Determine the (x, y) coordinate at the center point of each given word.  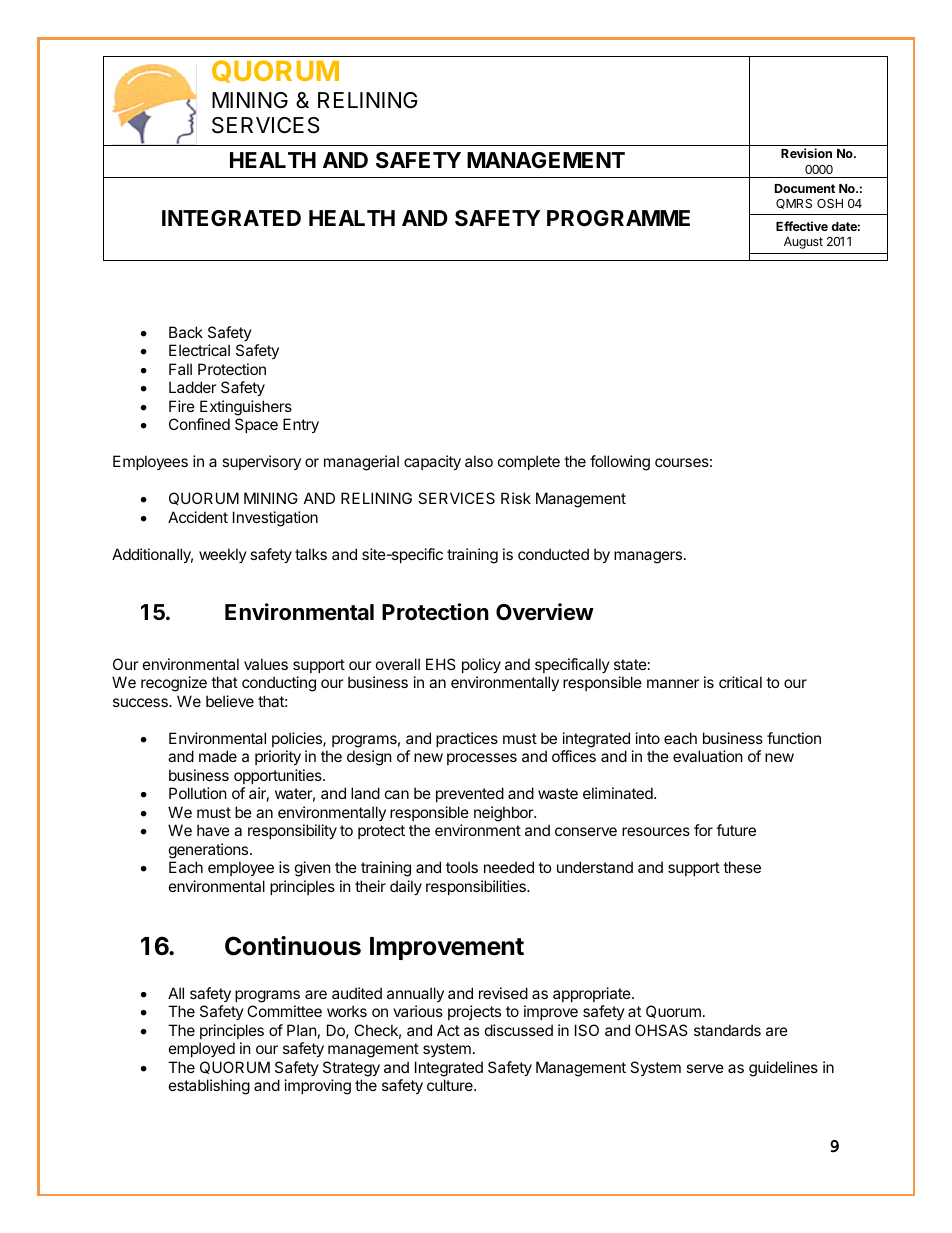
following (620, 463)
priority (278, 757)
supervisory (261, 462)
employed (202, 1049)
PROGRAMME (618, 218)
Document (805, 188)
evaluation (708, 756)
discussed (519, 1030)
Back (186, 332)
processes (482, 759)
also (479, 461)
